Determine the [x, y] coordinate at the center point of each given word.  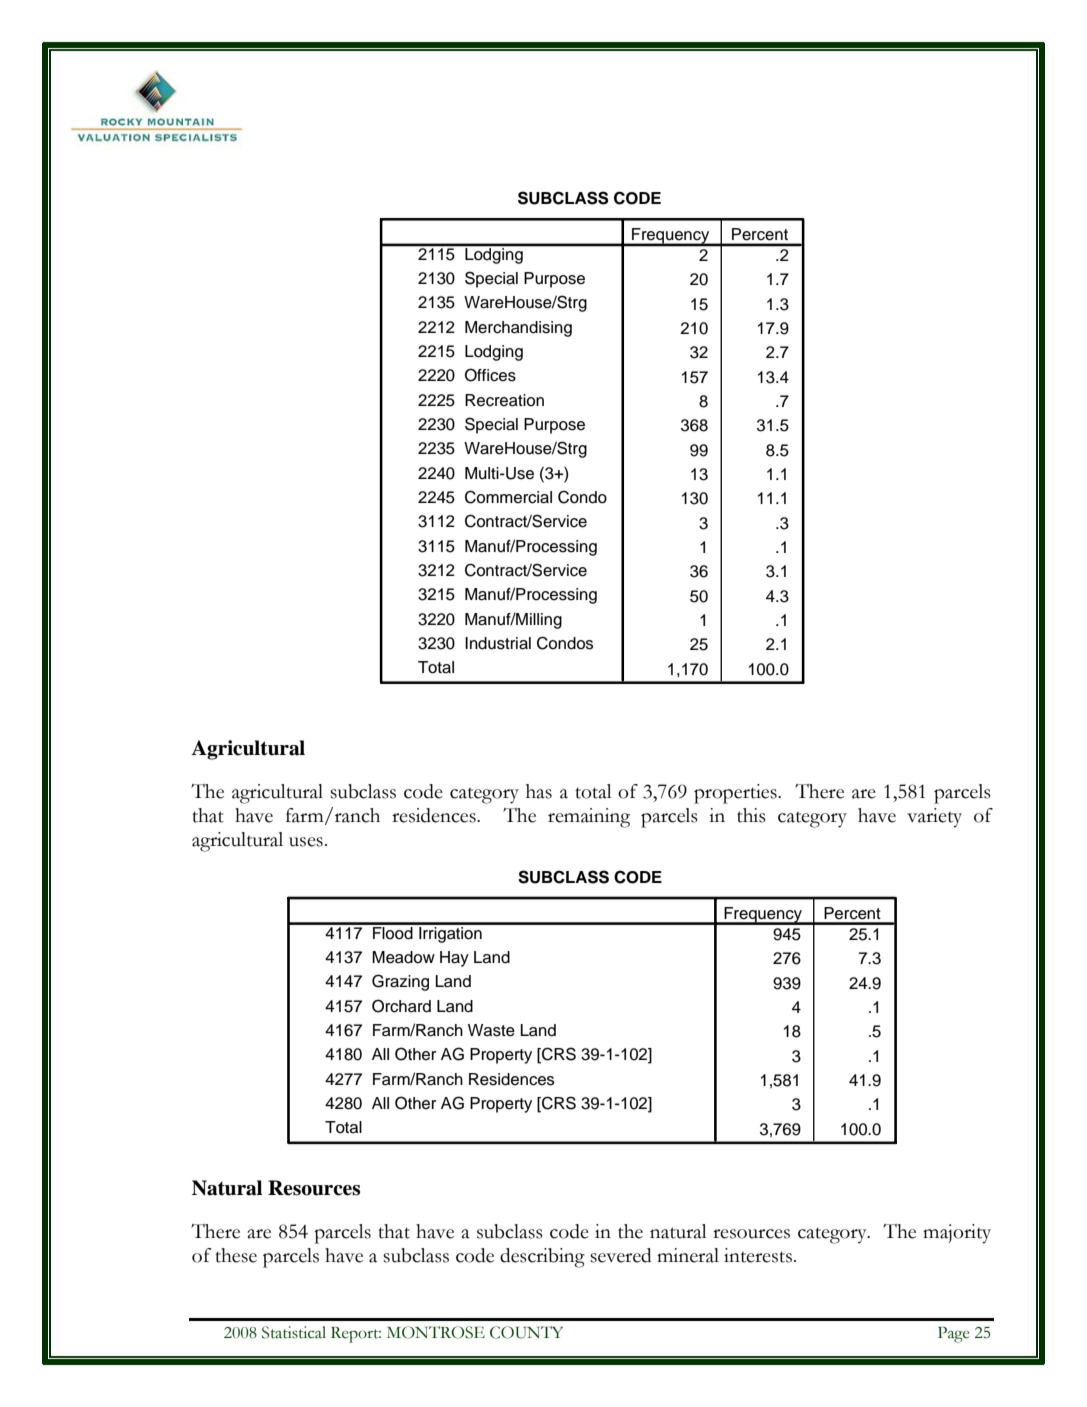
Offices [490, 375]
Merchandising [518, 329]
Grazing [400, 982]
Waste [491, 1030]
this [751, 815]
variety [934, 818]
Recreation [504, 400]
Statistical [294, 1332]
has [539, 791]
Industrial [498, 643]
